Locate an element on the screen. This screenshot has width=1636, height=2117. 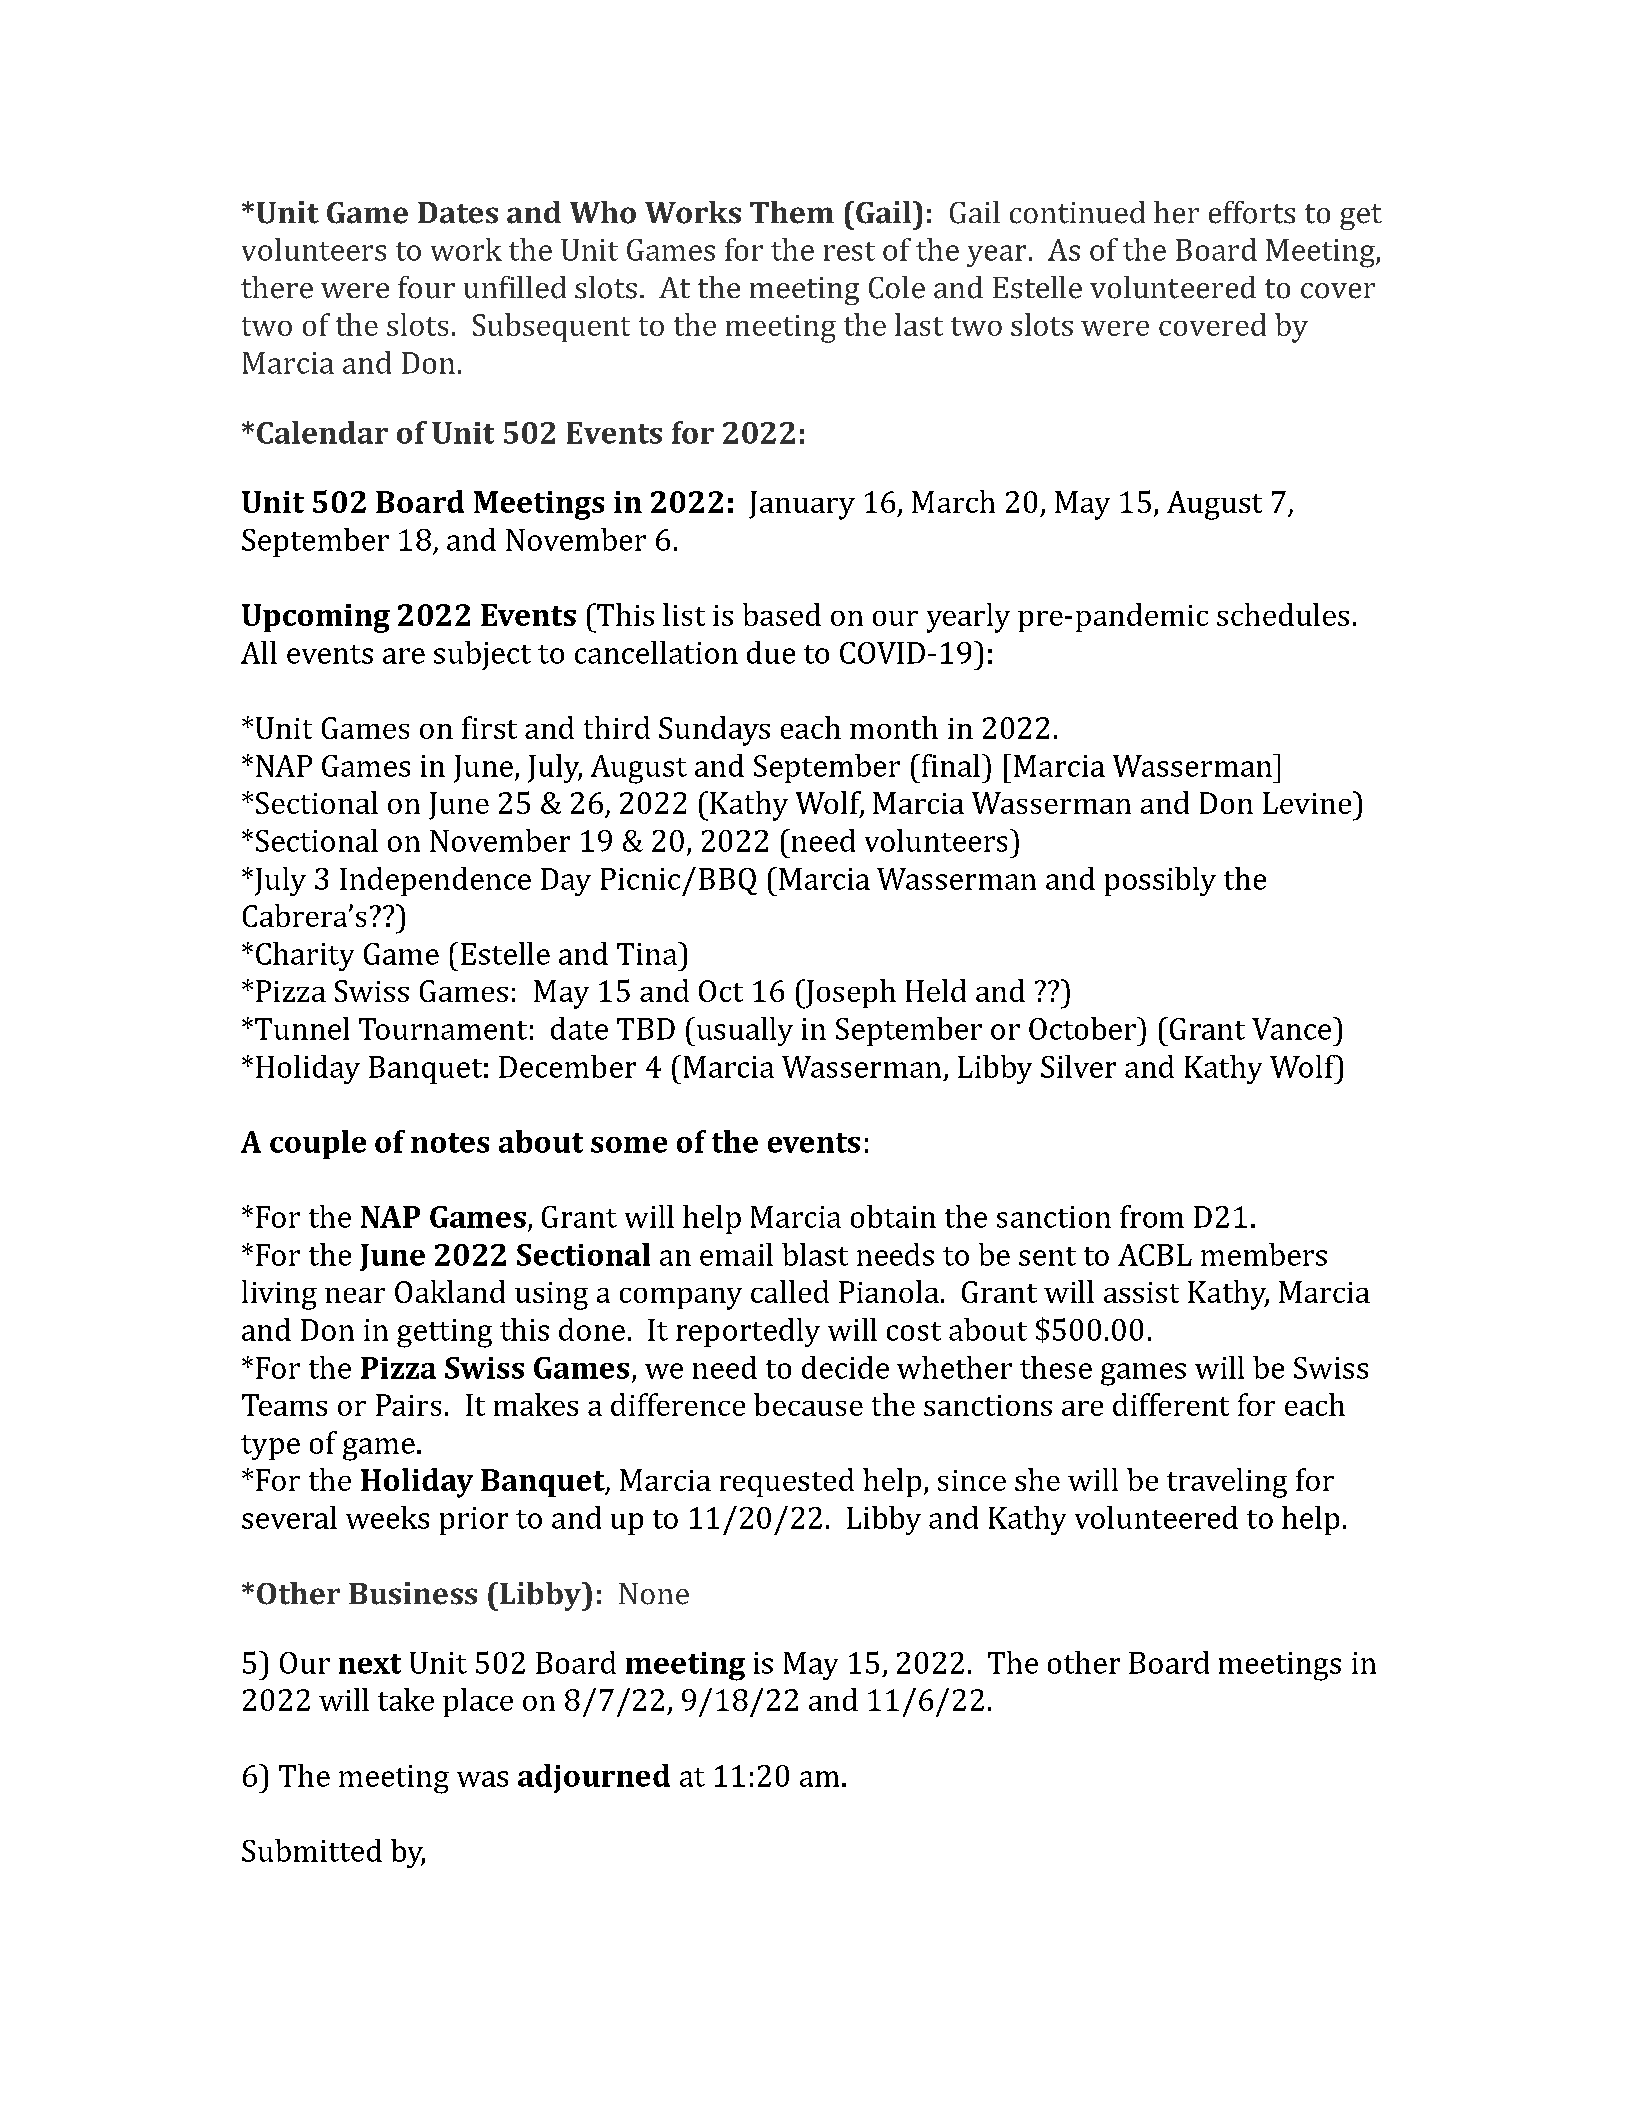
near is located at coordinates (355, 1295).
